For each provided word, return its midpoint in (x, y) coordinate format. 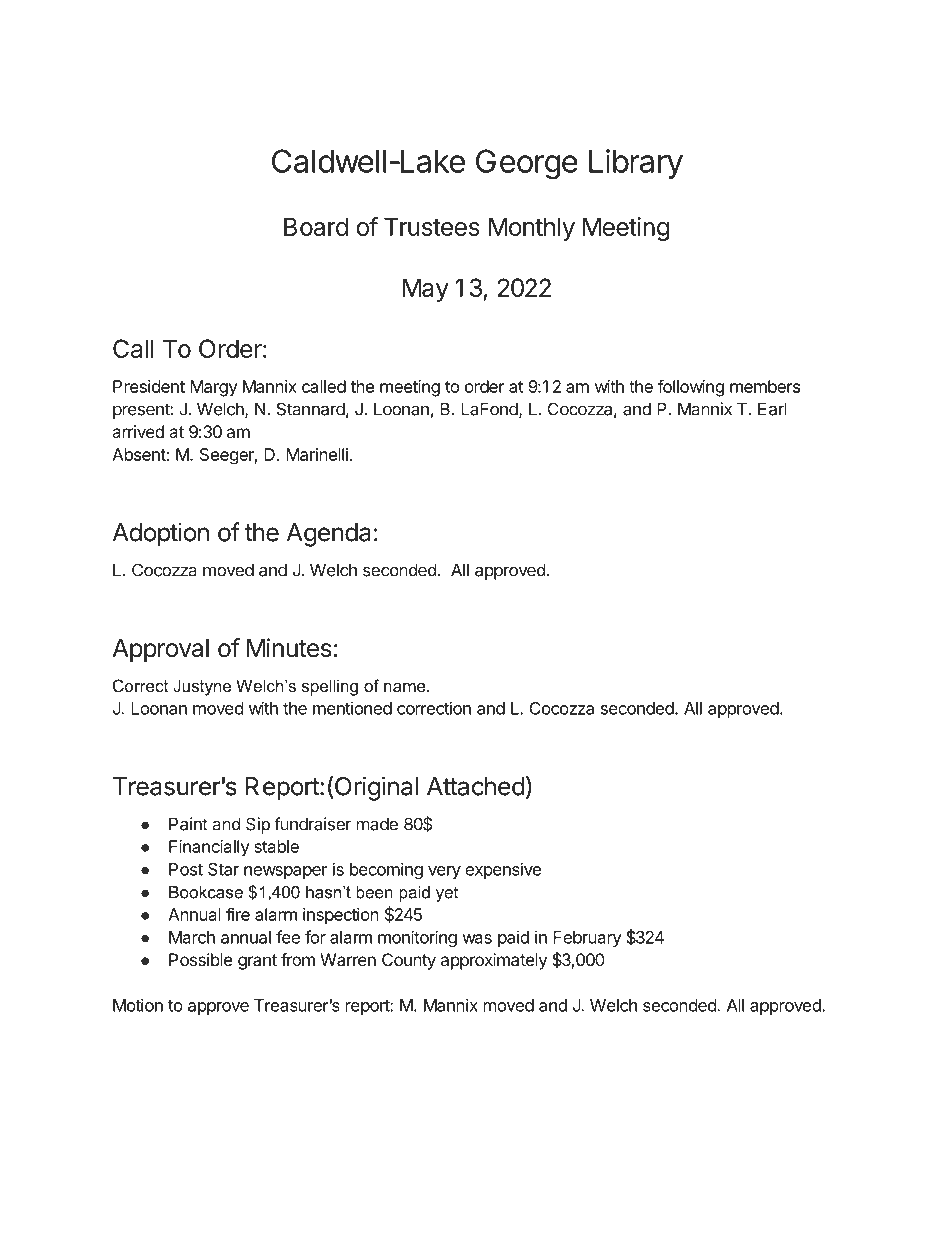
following (691, 388)
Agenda (329, 535)
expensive (503, 870)
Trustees (432, 226)
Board (316, 226)
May (426, 290)
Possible (200, 959)
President (149, 386)
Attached (476, 786)
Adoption (161, 534)
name (406, 687)
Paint (188, 824)
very (444, 872)
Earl (772, 409)
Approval (160, 650)
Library (636, 164)
